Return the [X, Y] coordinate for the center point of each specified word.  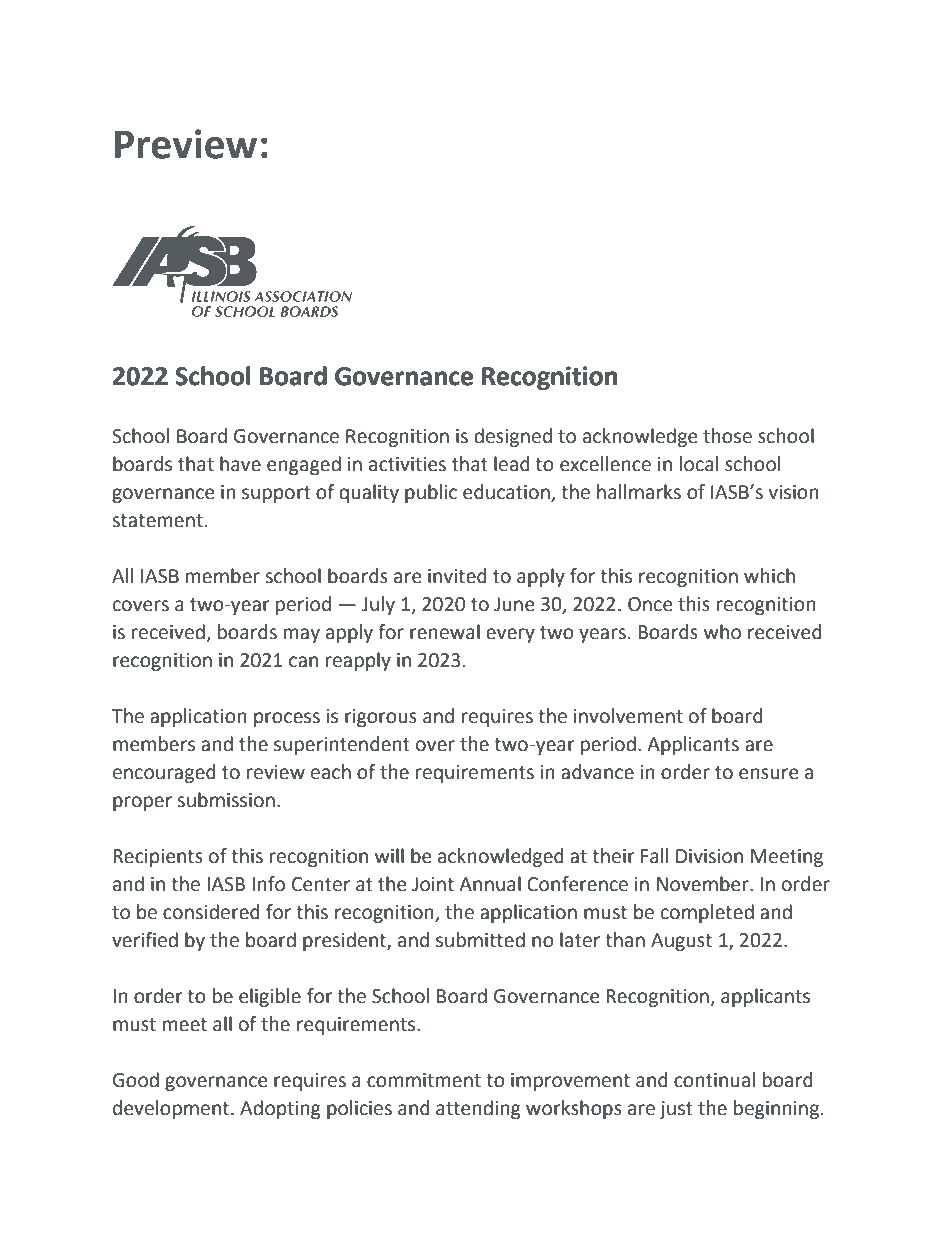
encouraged [164, 773]
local [699, 464]
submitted [480, 940]
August [681, 942]
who [722, 632]
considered [211, 912]
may [302, 635]
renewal [445, 632]
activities [407, 464]
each [331, 772]
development [172, 1109]
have [240, 464]
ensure [768, 774]
